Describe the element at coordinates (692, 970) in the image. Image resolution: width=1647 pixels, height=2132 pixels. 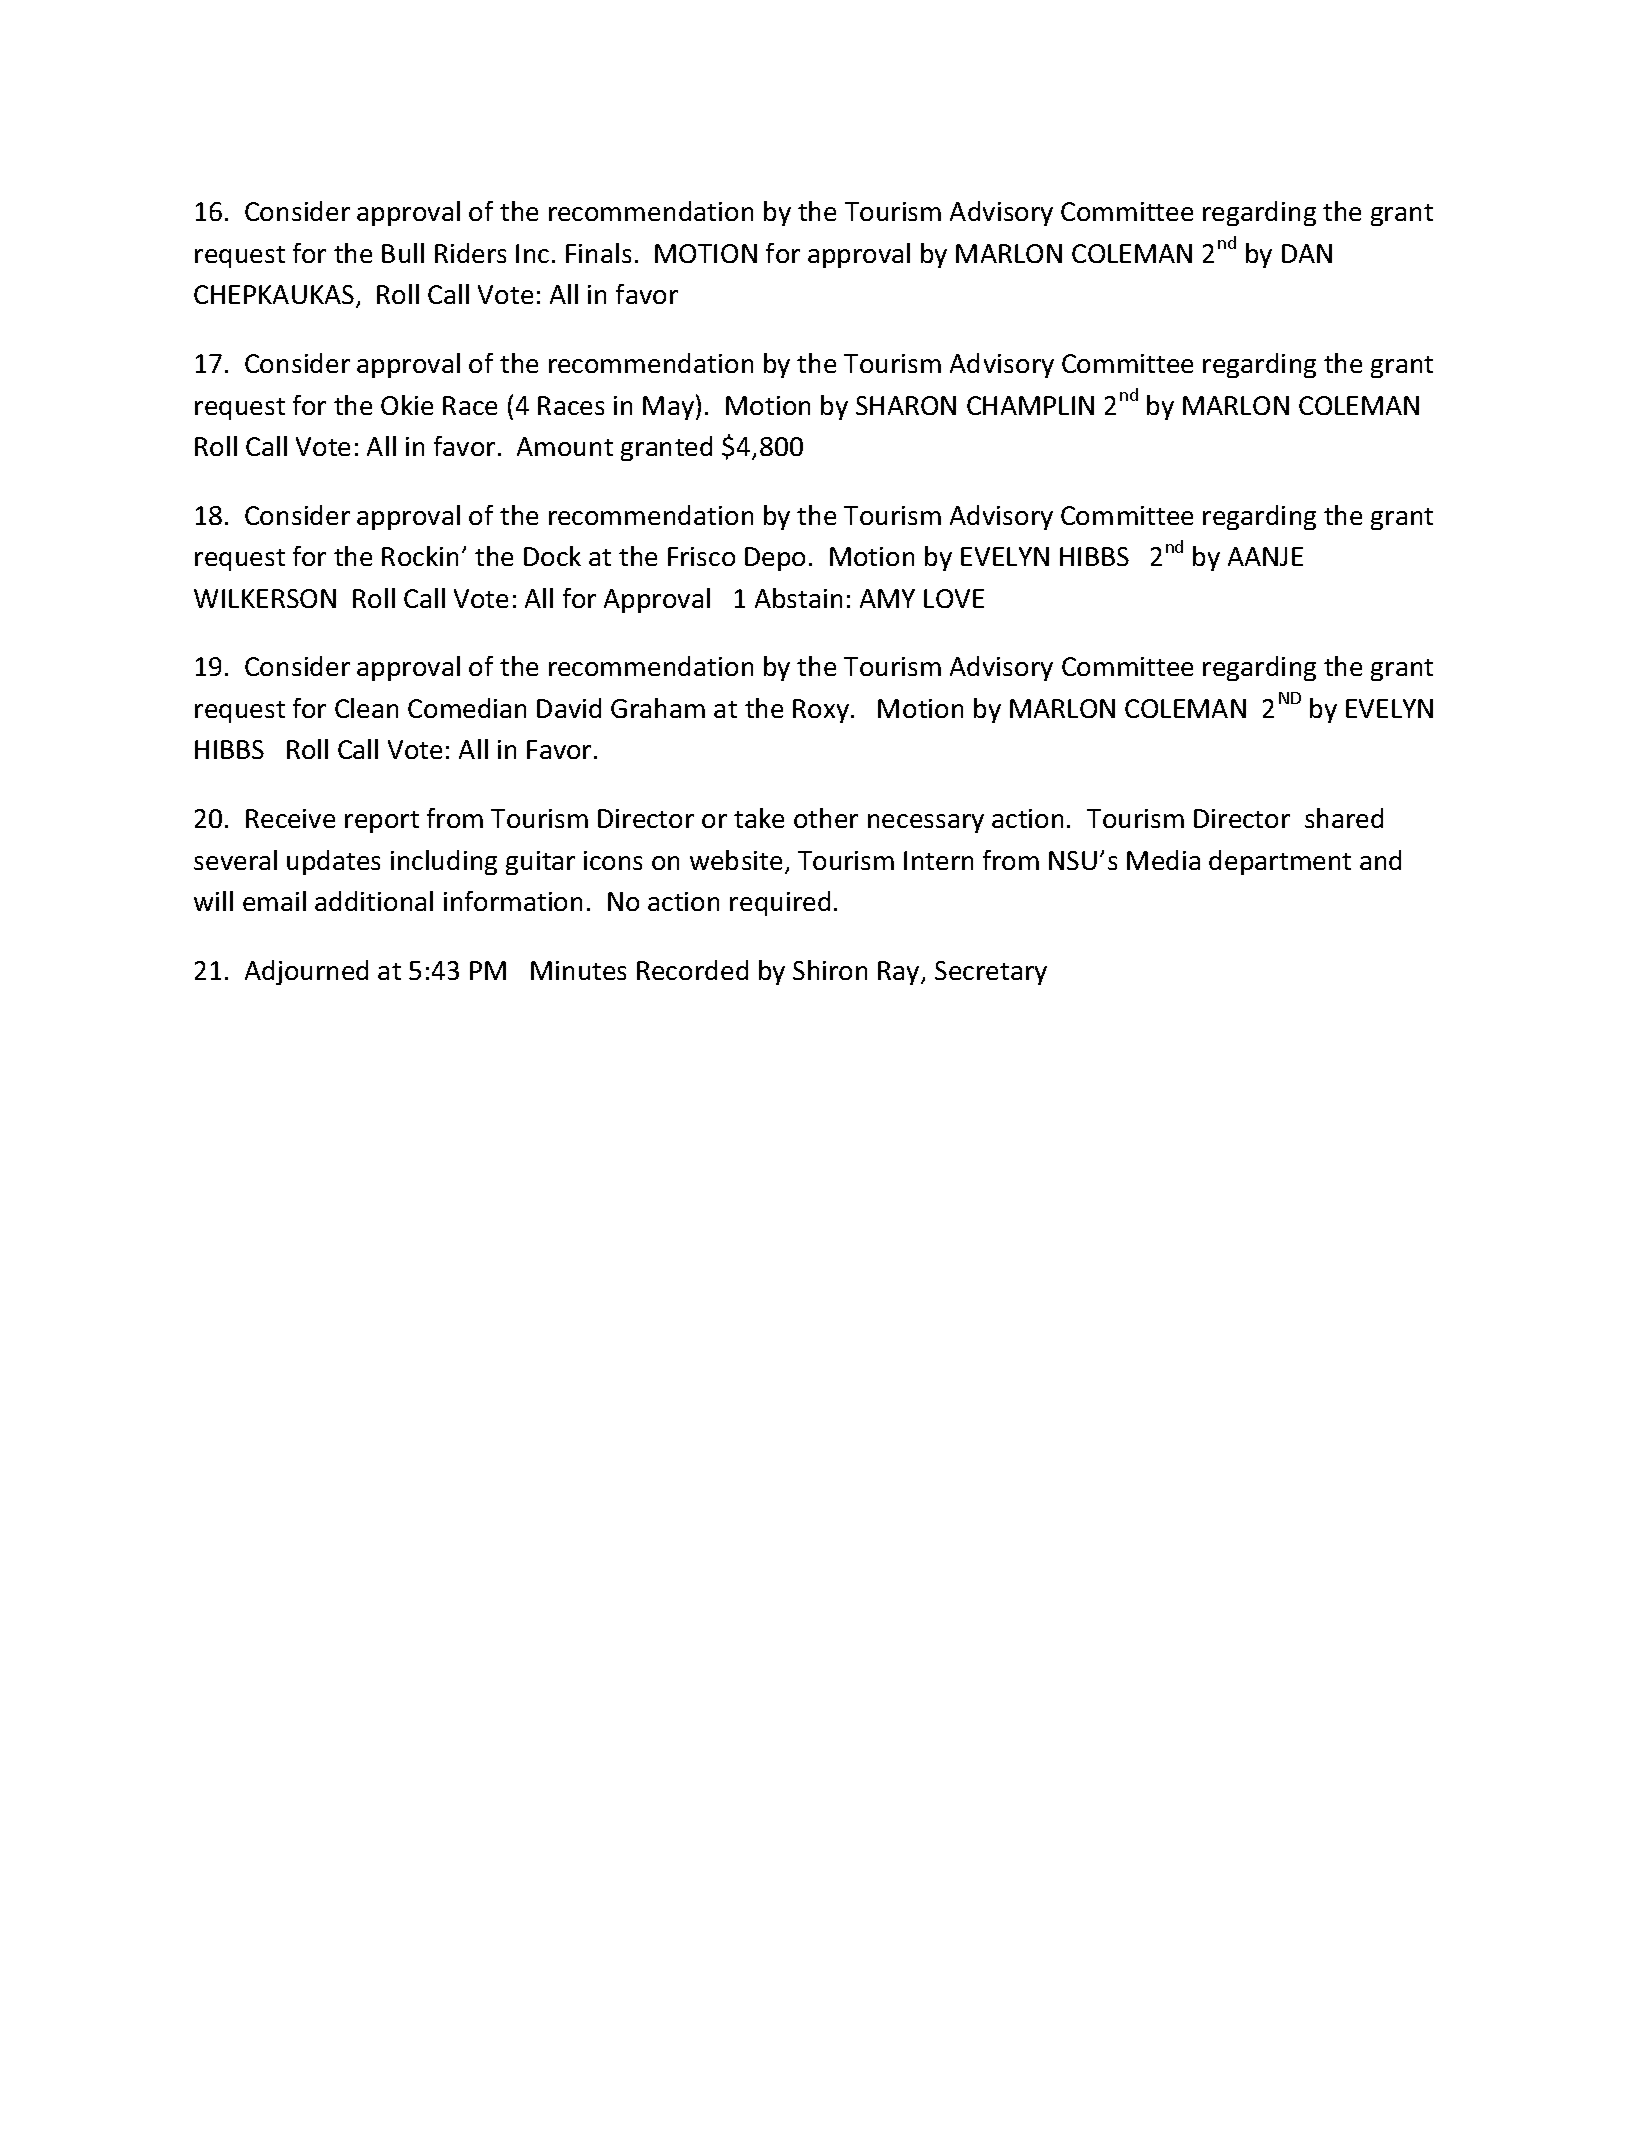
I see `Recorded` at that location.
